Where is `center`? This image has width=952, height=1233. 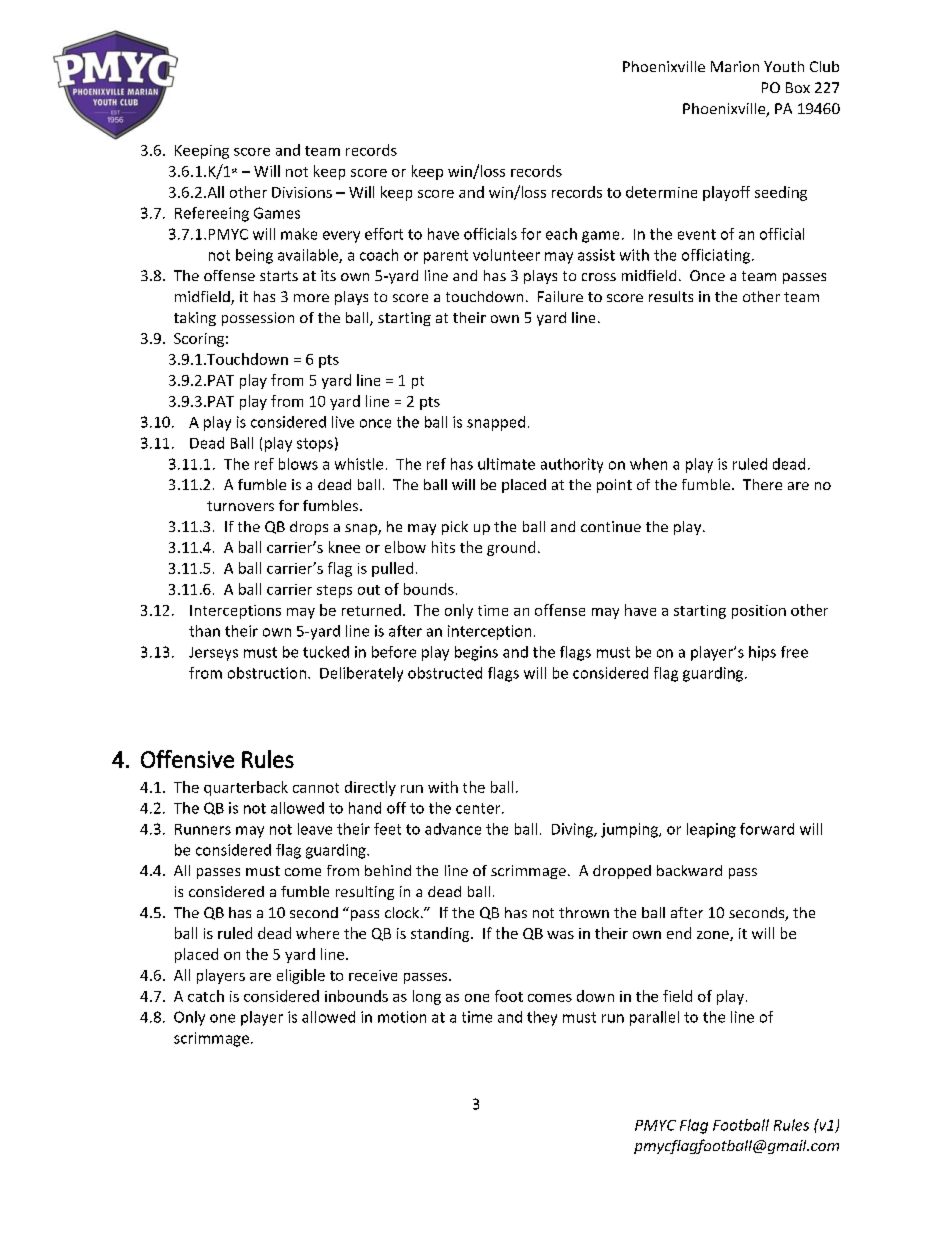
center is located at coordinates (479, 808).
